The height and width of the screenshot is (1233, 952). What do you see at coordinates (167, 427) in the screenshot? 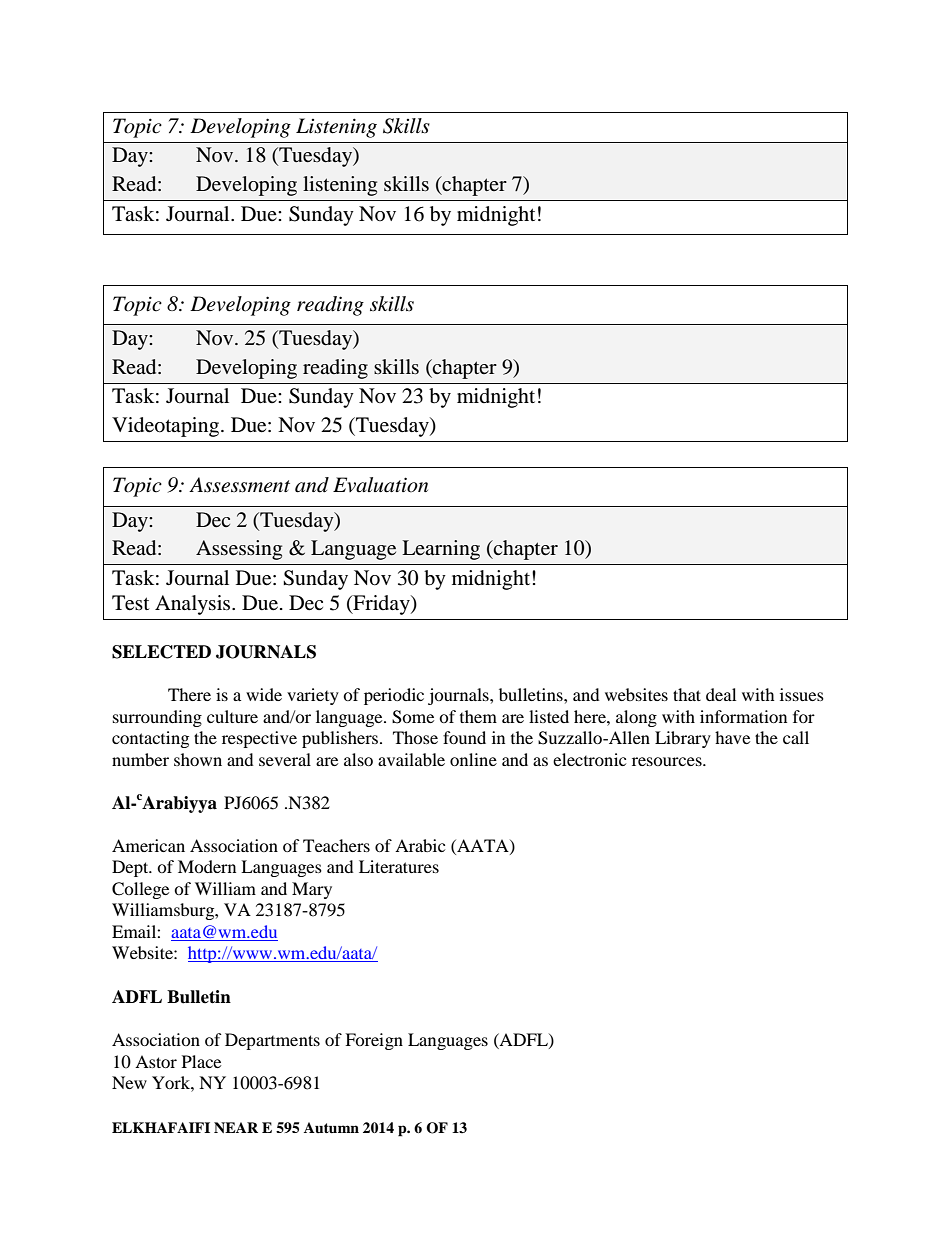
I see `Videotaping` at bounding box center [167, 427].
